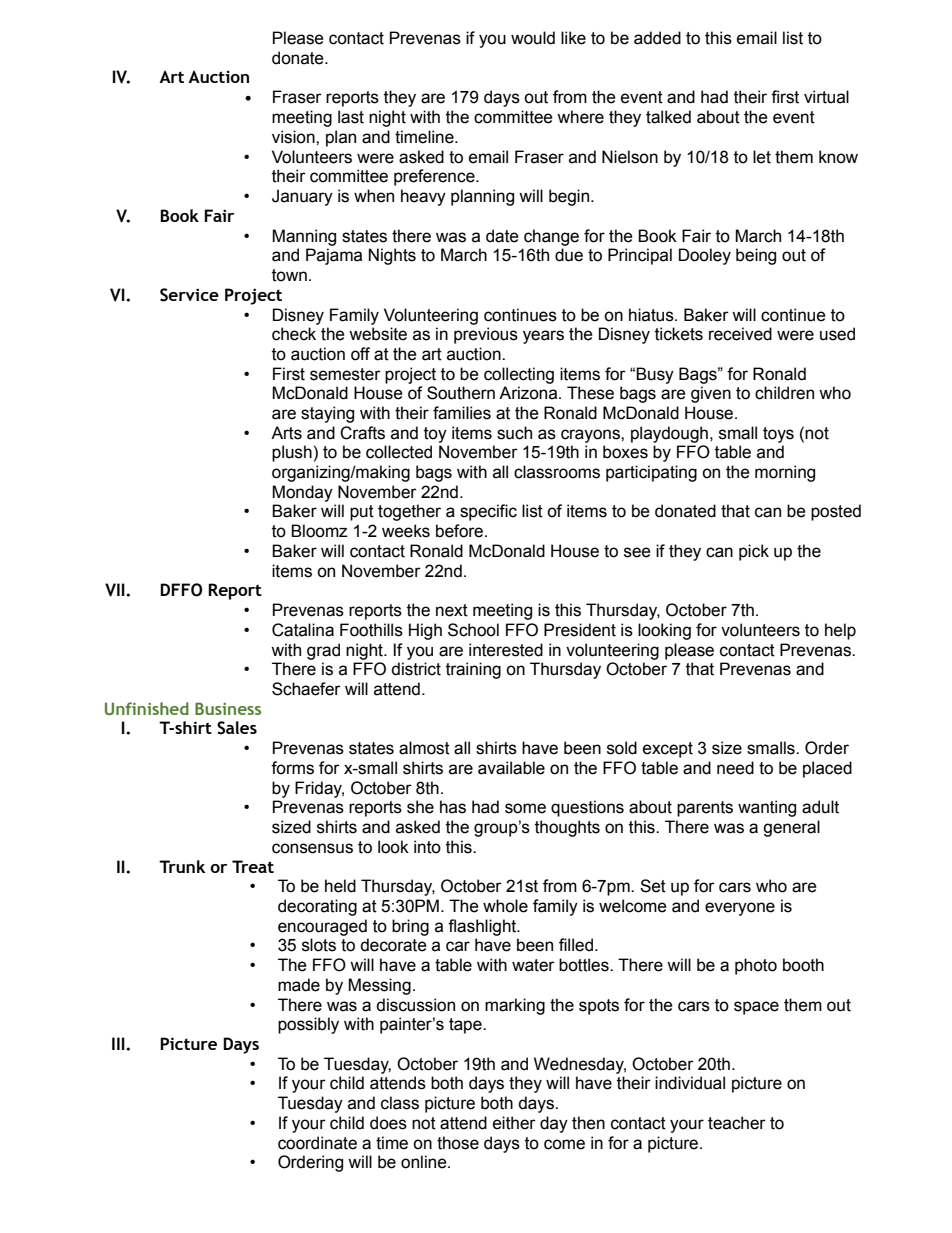 The image size is (952, 1233). I want to click on would, so click(533, 38).
